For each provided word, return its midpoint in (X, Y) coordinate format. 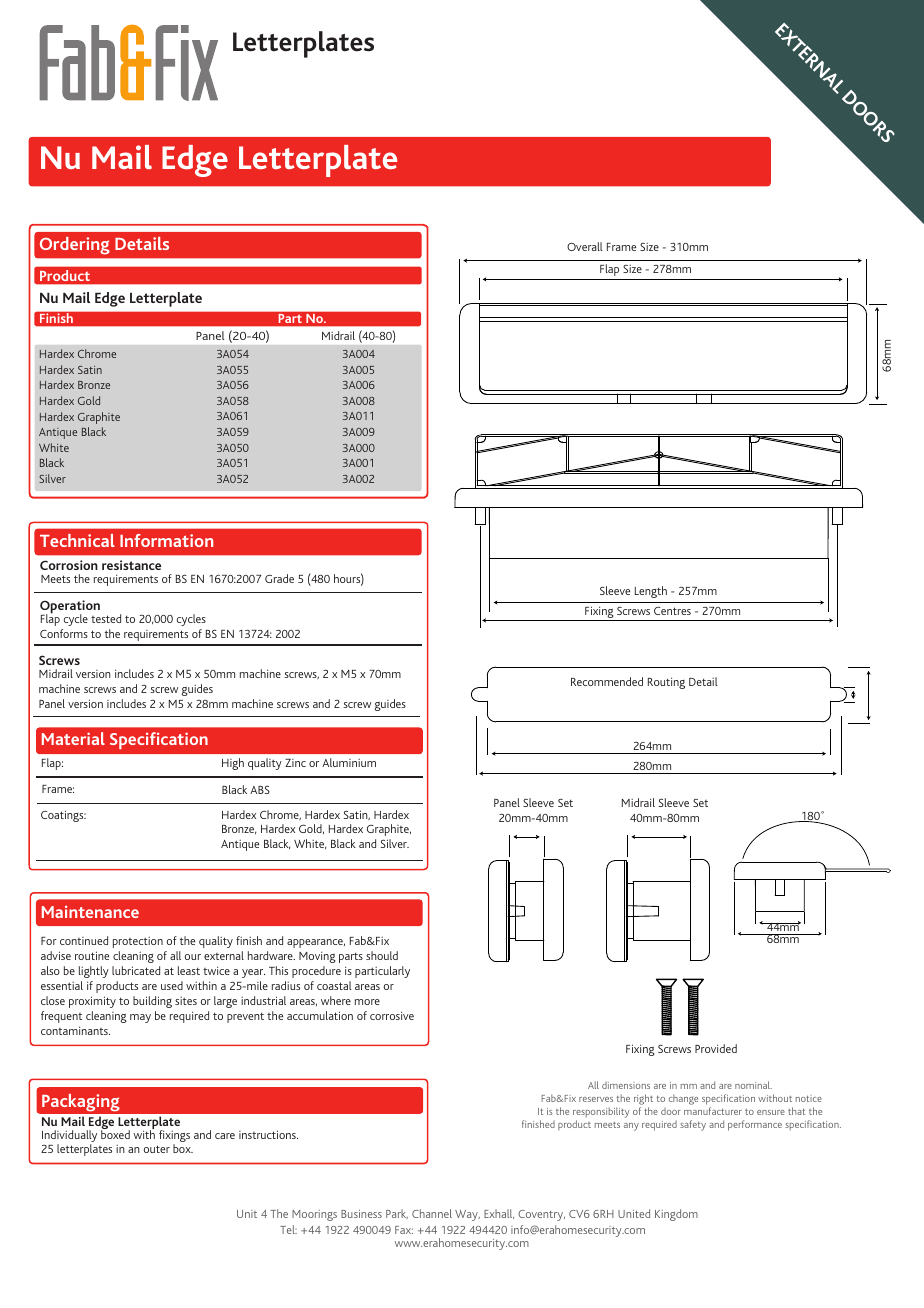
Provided (716, 1048)
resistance (131, 565)
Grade (279, 578)
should (382, 955)
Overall (585, 246)
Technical (77, 540)
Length (651, 592)
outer (157, 1149)
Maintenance (90, 911)
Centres (672, 611)
